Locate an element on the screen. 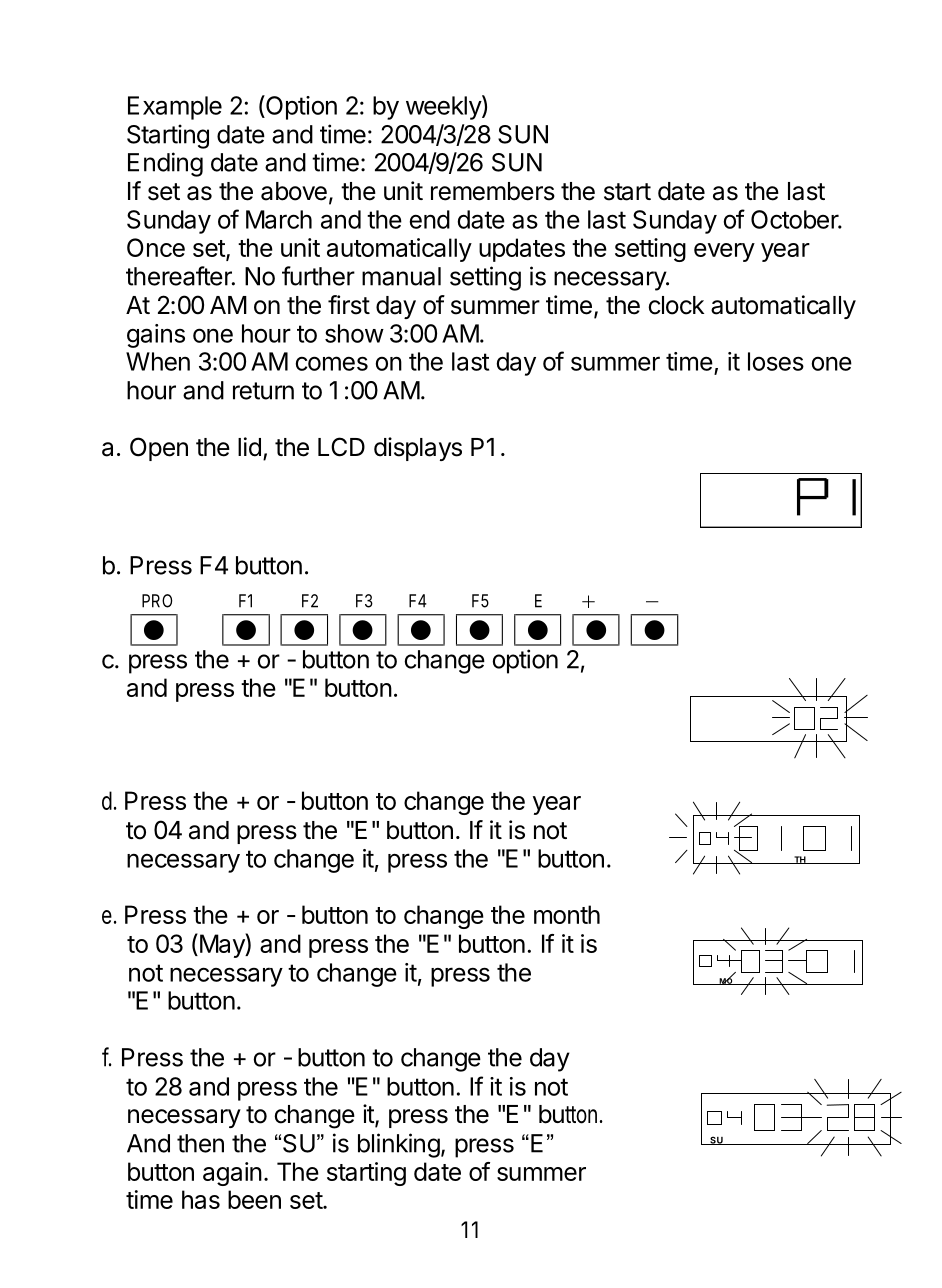 The height and width of the screenshot is (1288, 942). displays is located at coordinates (418, 449).
